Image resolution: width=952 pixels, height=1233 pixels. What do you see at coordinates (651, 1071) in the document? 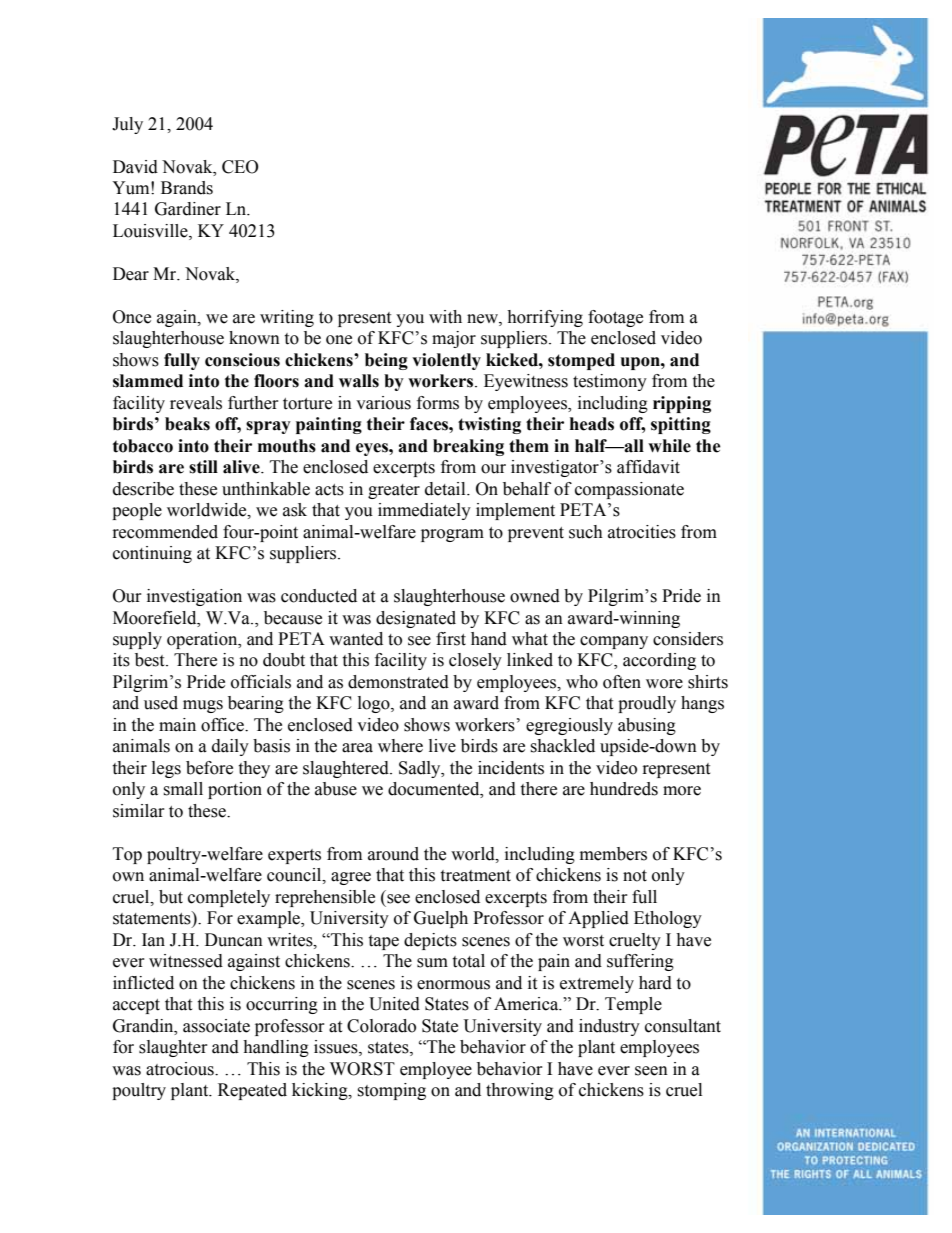
I see `seen` at bounding box center [651, 1071].
